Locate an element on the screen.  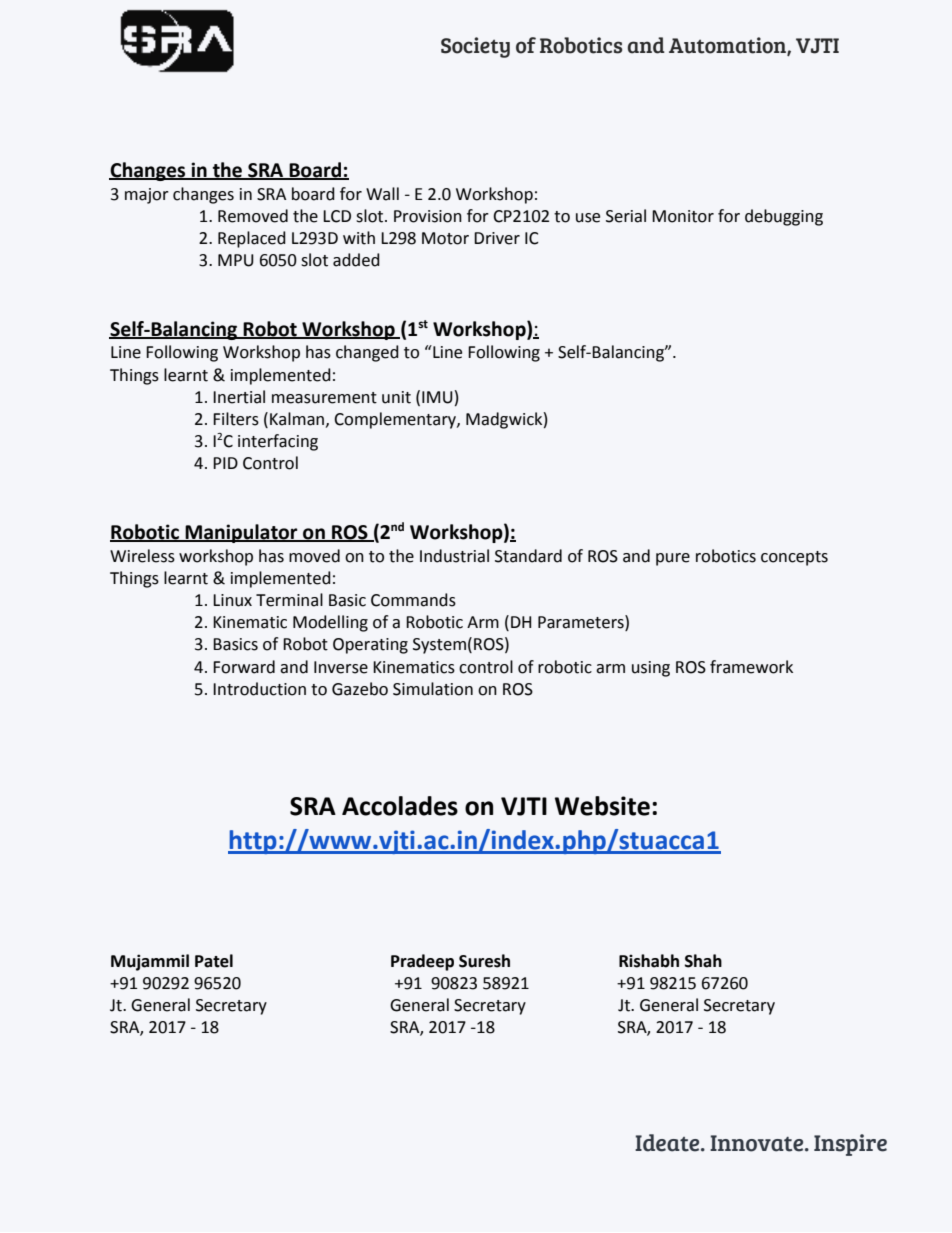
Linux is located at coordinates (232, 600).
